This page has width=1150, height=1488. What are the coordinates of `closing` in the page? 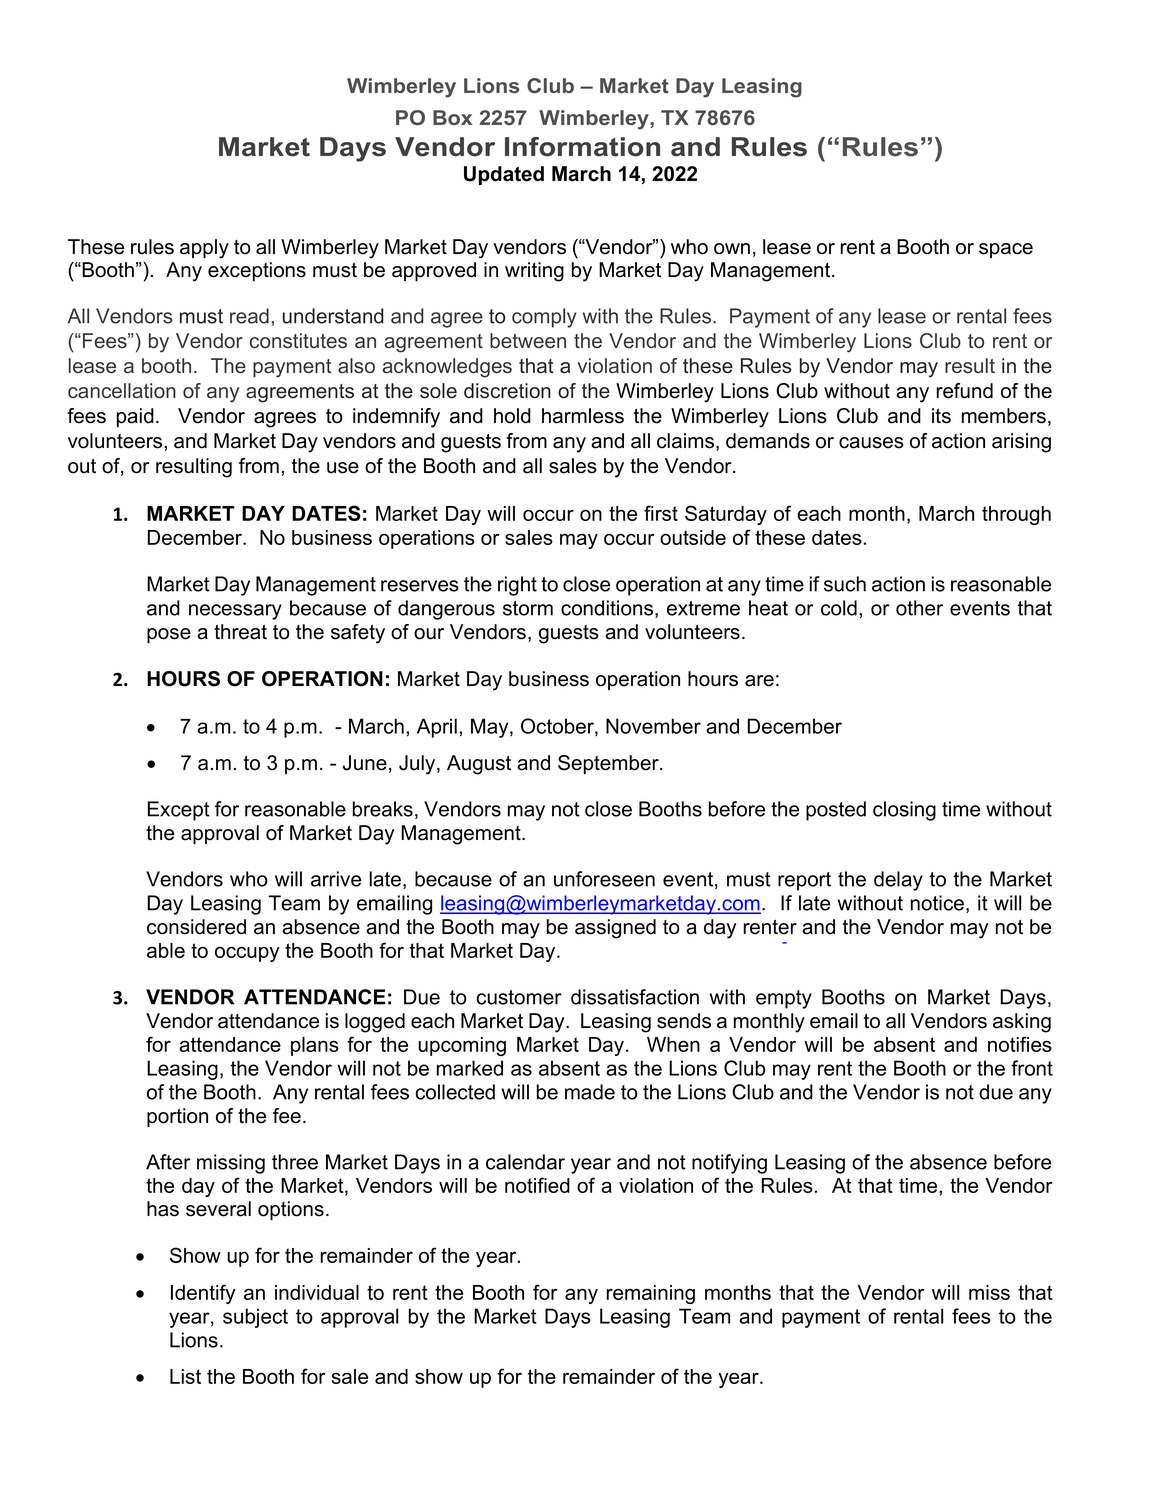 It's located at (904, 811).
